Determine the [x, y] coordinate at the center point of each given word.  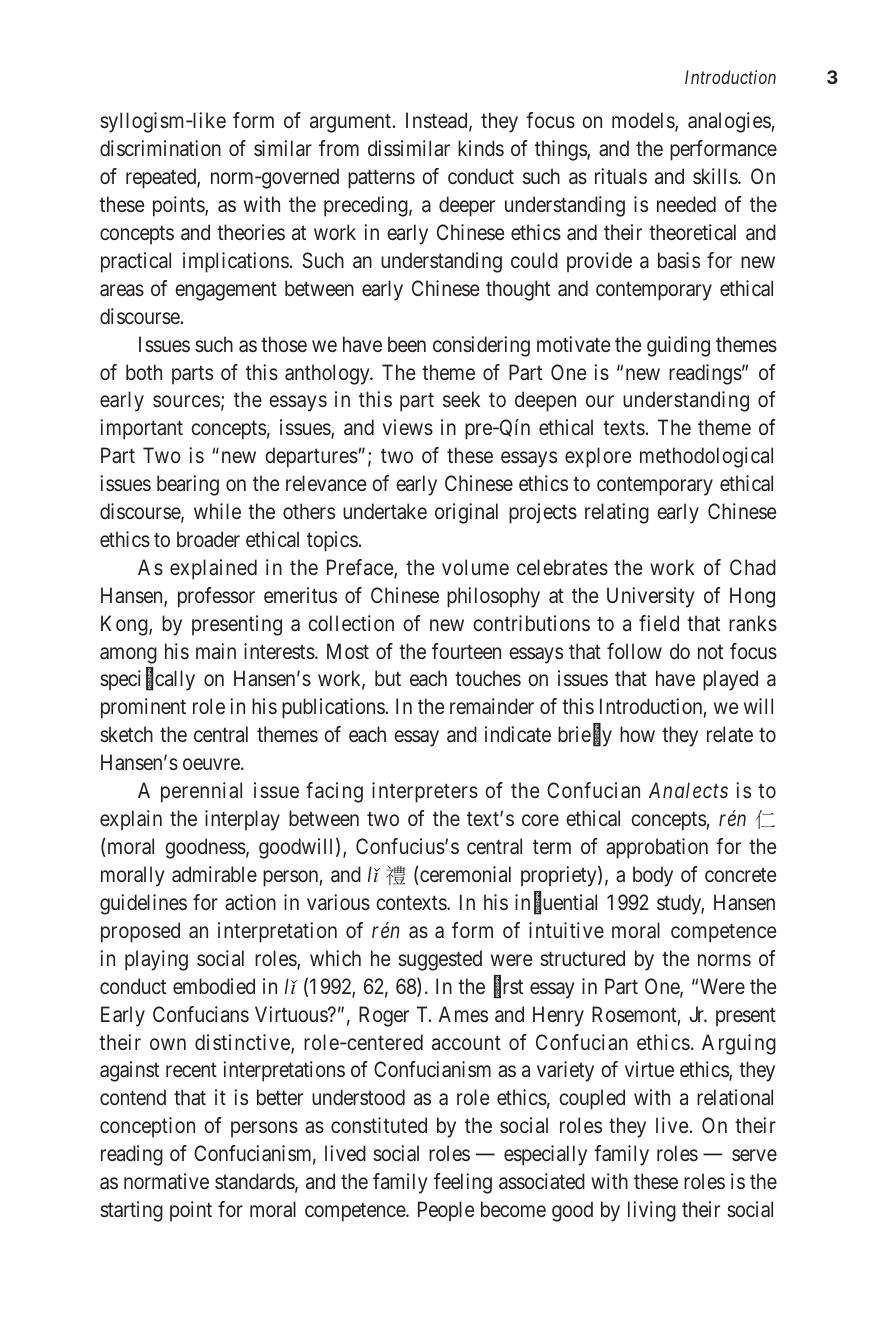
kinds [481, 148]
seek [461, 399]
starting [131, 1211]
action [250, 902]
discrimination [160, 148]
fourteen [466, 651]
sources [186, 401]
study [680, 904]
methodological [706, 457]
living [652, 1211]
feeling [463, 1183]
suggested [440, 960]
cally [175, 680]
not [710, 652]
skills [716, 176]
